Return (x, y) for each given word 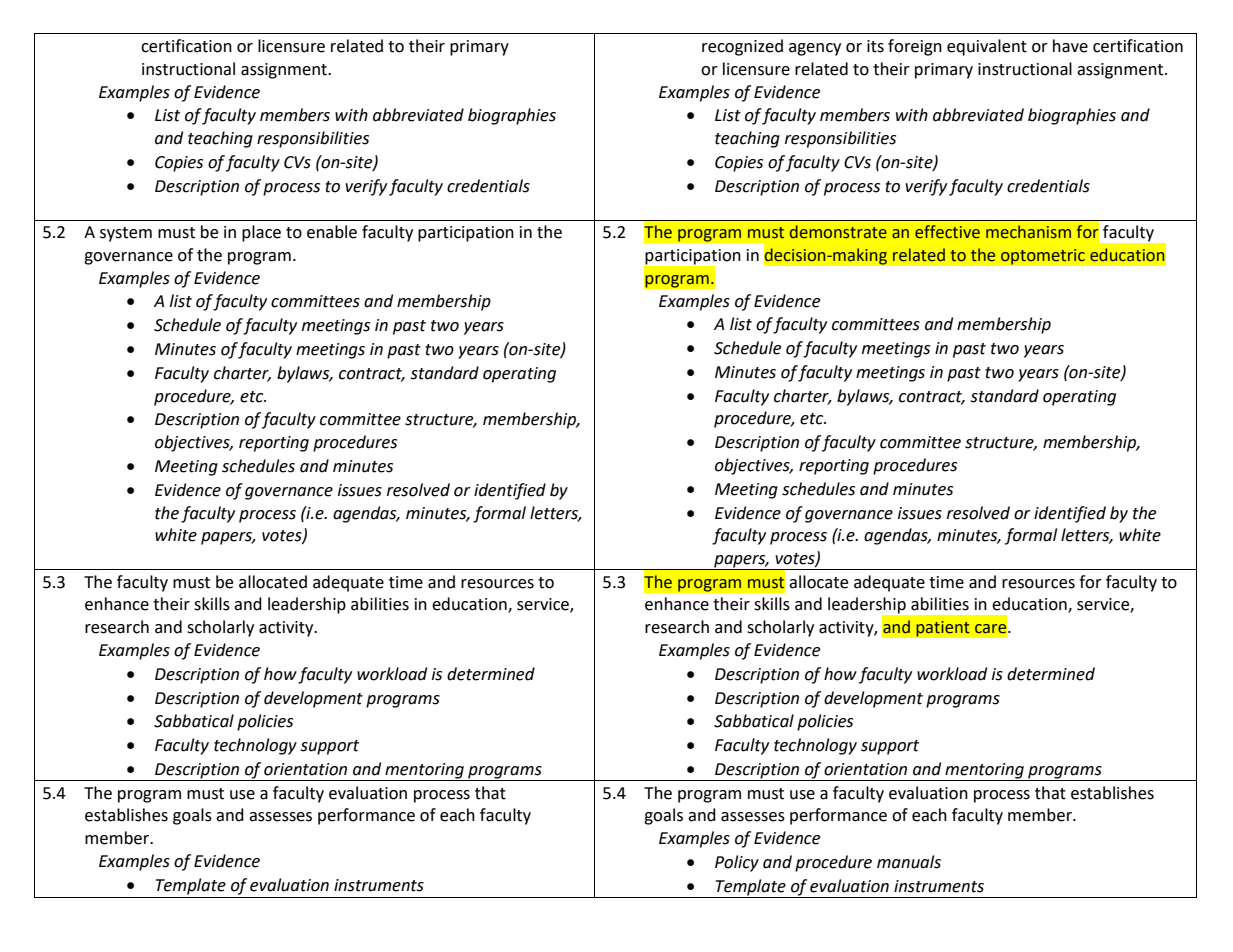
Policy (737, 863)
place (261, 233)
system (126, 234)
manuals (909, 862)
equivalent (987, 47)
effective (947, 232)
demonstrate (838, 232)
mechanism (1028, 232)
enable (332, 232)
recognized (742, 47)
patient (943, 629)
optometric (1042, 257)
